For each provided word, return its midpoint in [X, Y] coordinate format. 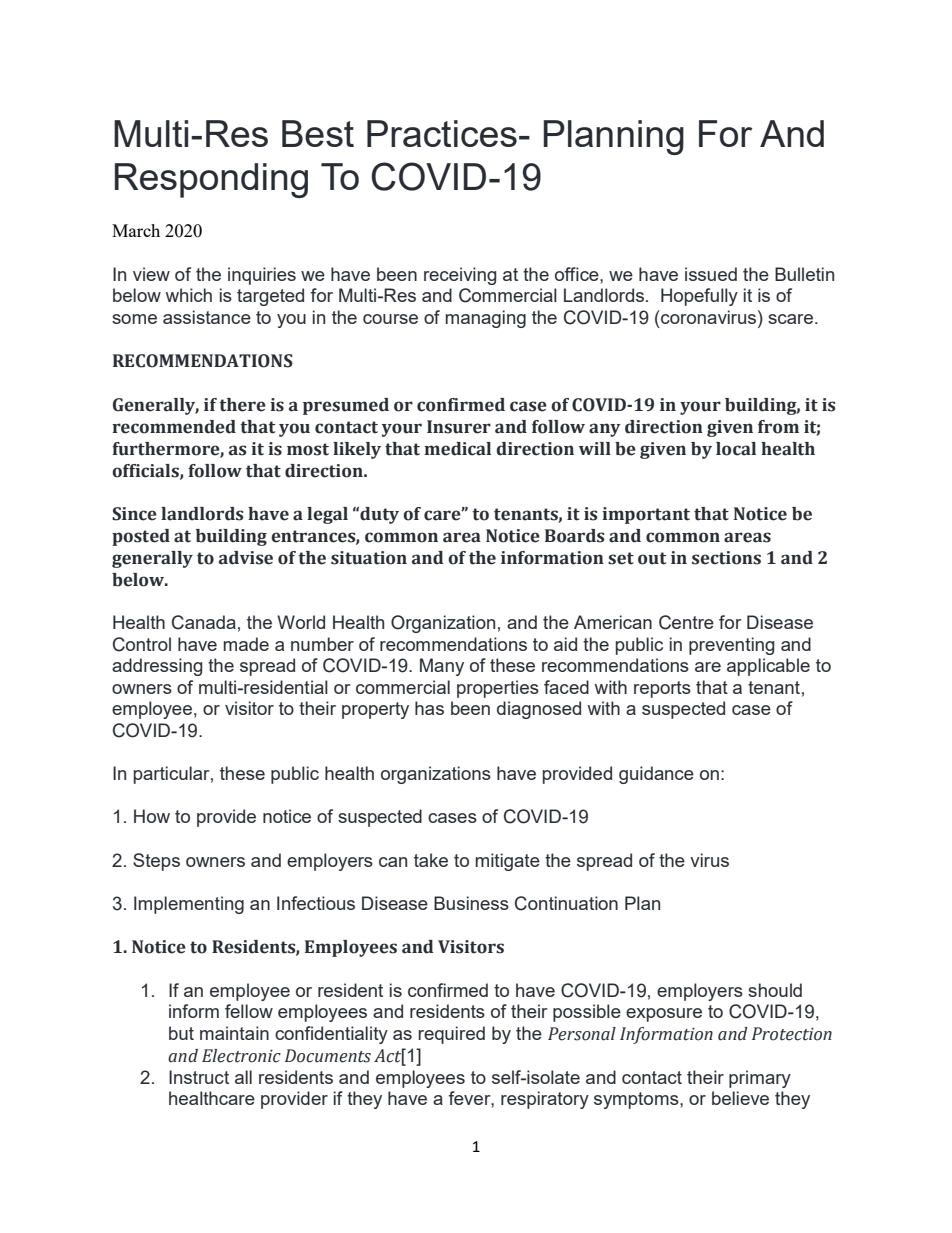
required [451, 1035]
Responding [211, 180]
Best [318, 133]
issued [711, 274]
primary [760, 1079]
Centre [686, 622]
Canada [204, 622]
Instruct [199, 1077]
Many [442, 667]
